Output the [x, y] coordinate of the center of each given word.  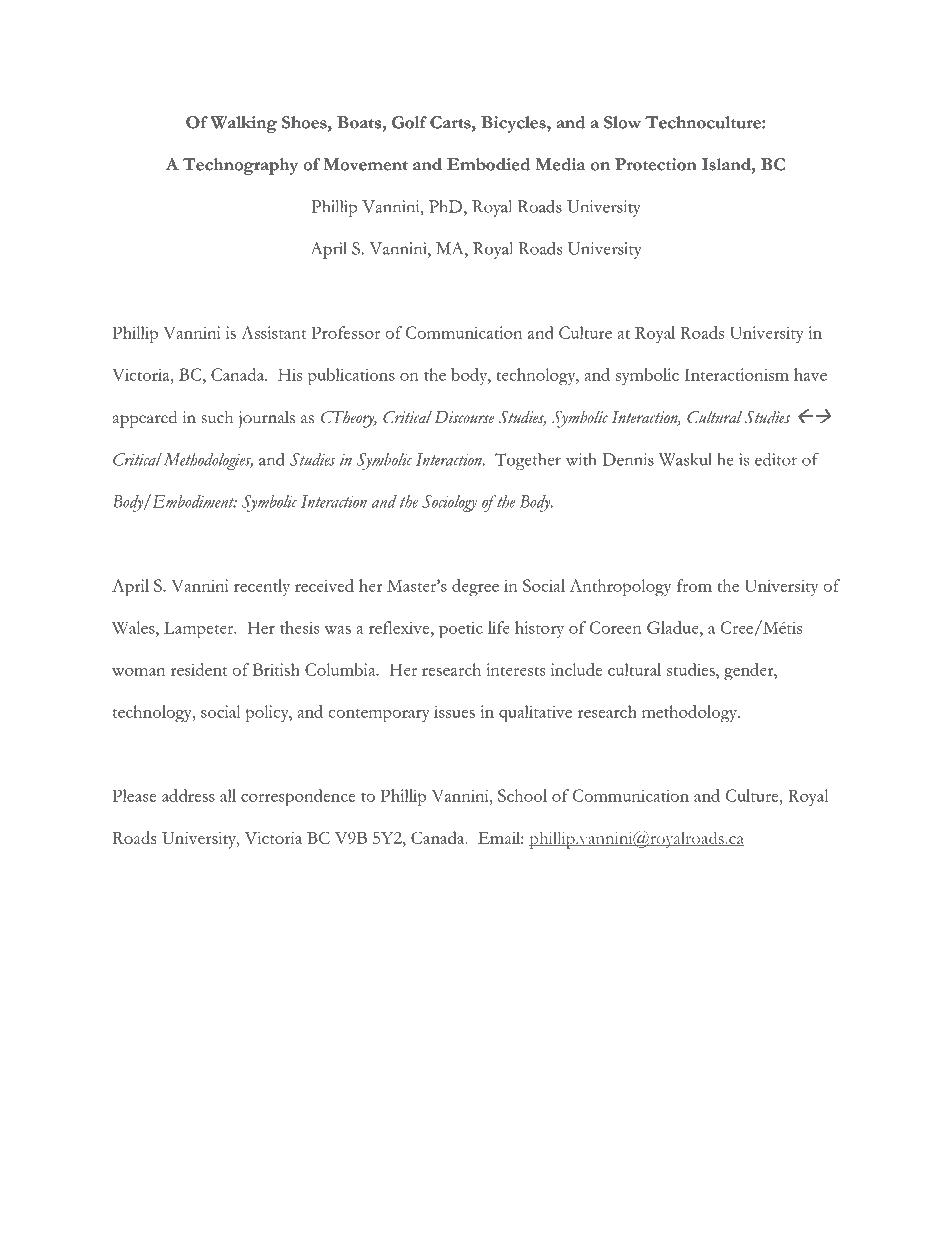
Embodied [488, 164]
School [522, 795]
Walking [243, 124]
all [228, 795]
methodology [691, 713]
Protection [656, 164]
